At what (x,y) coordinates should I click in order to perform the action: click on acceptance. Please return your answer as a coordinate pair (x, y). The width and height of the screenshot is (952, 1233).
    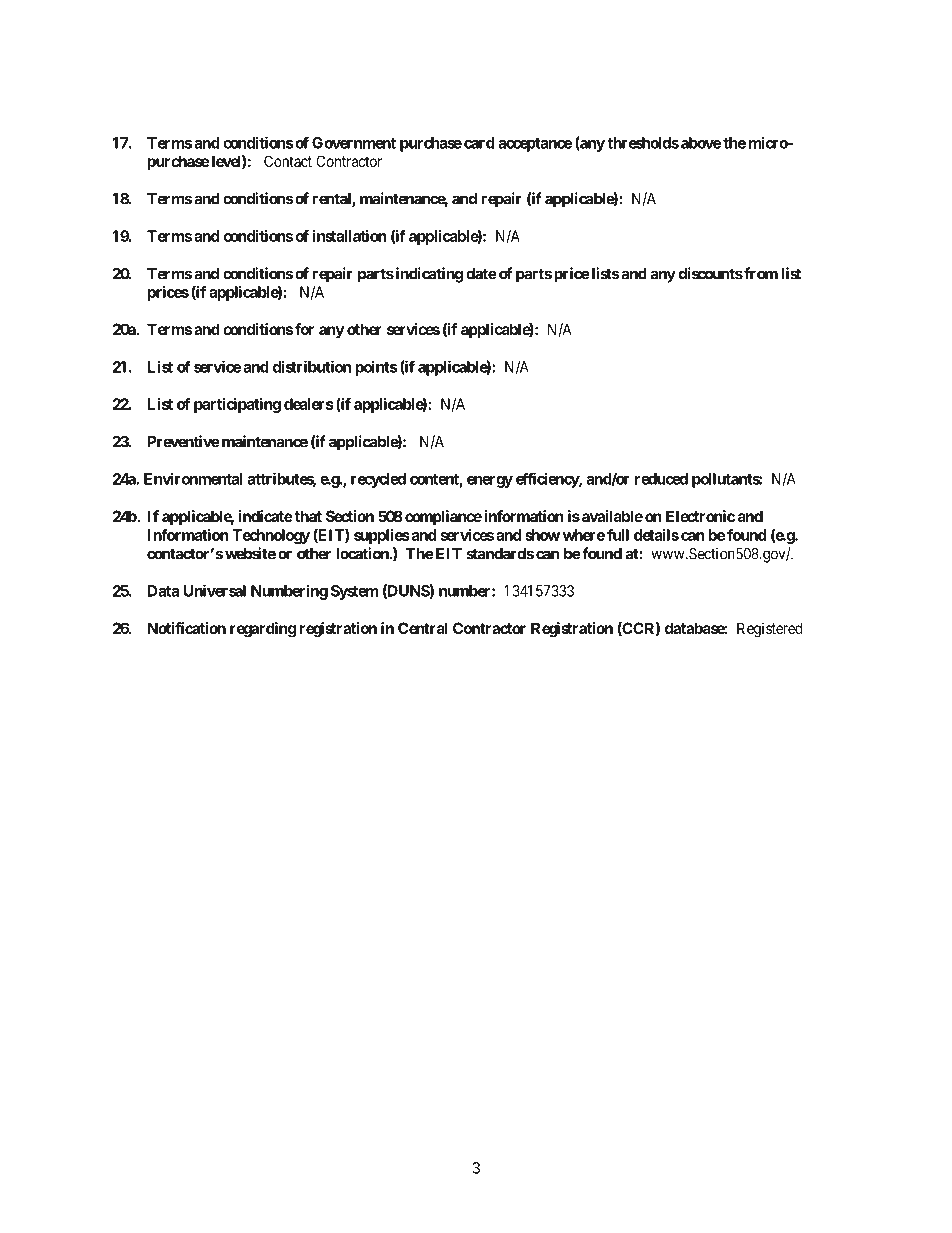
    Looking at the image, I should click on (535, 145).
